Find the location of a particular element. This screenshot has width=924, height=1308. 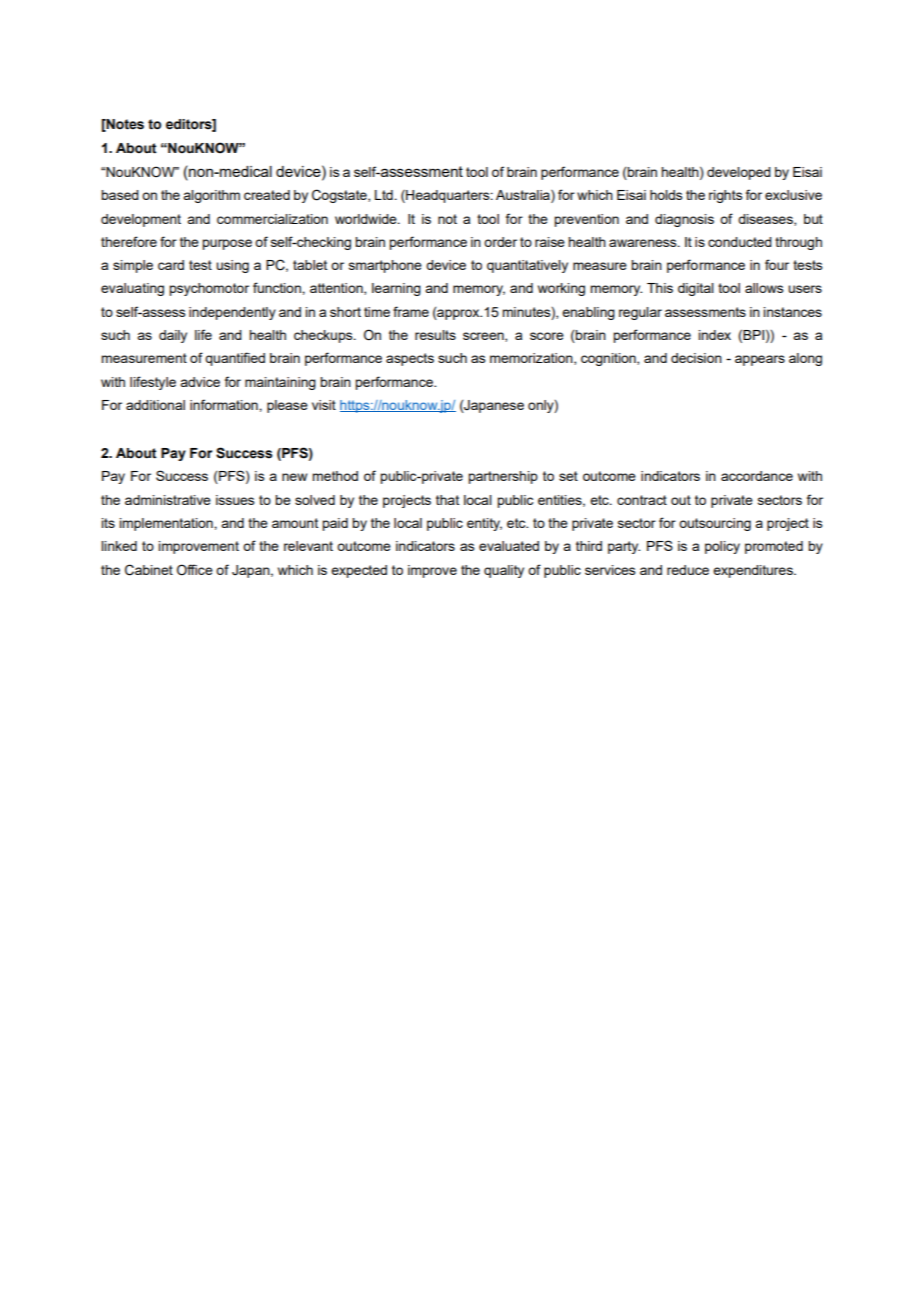

psychomotor is located at coordinates (209, 289).
